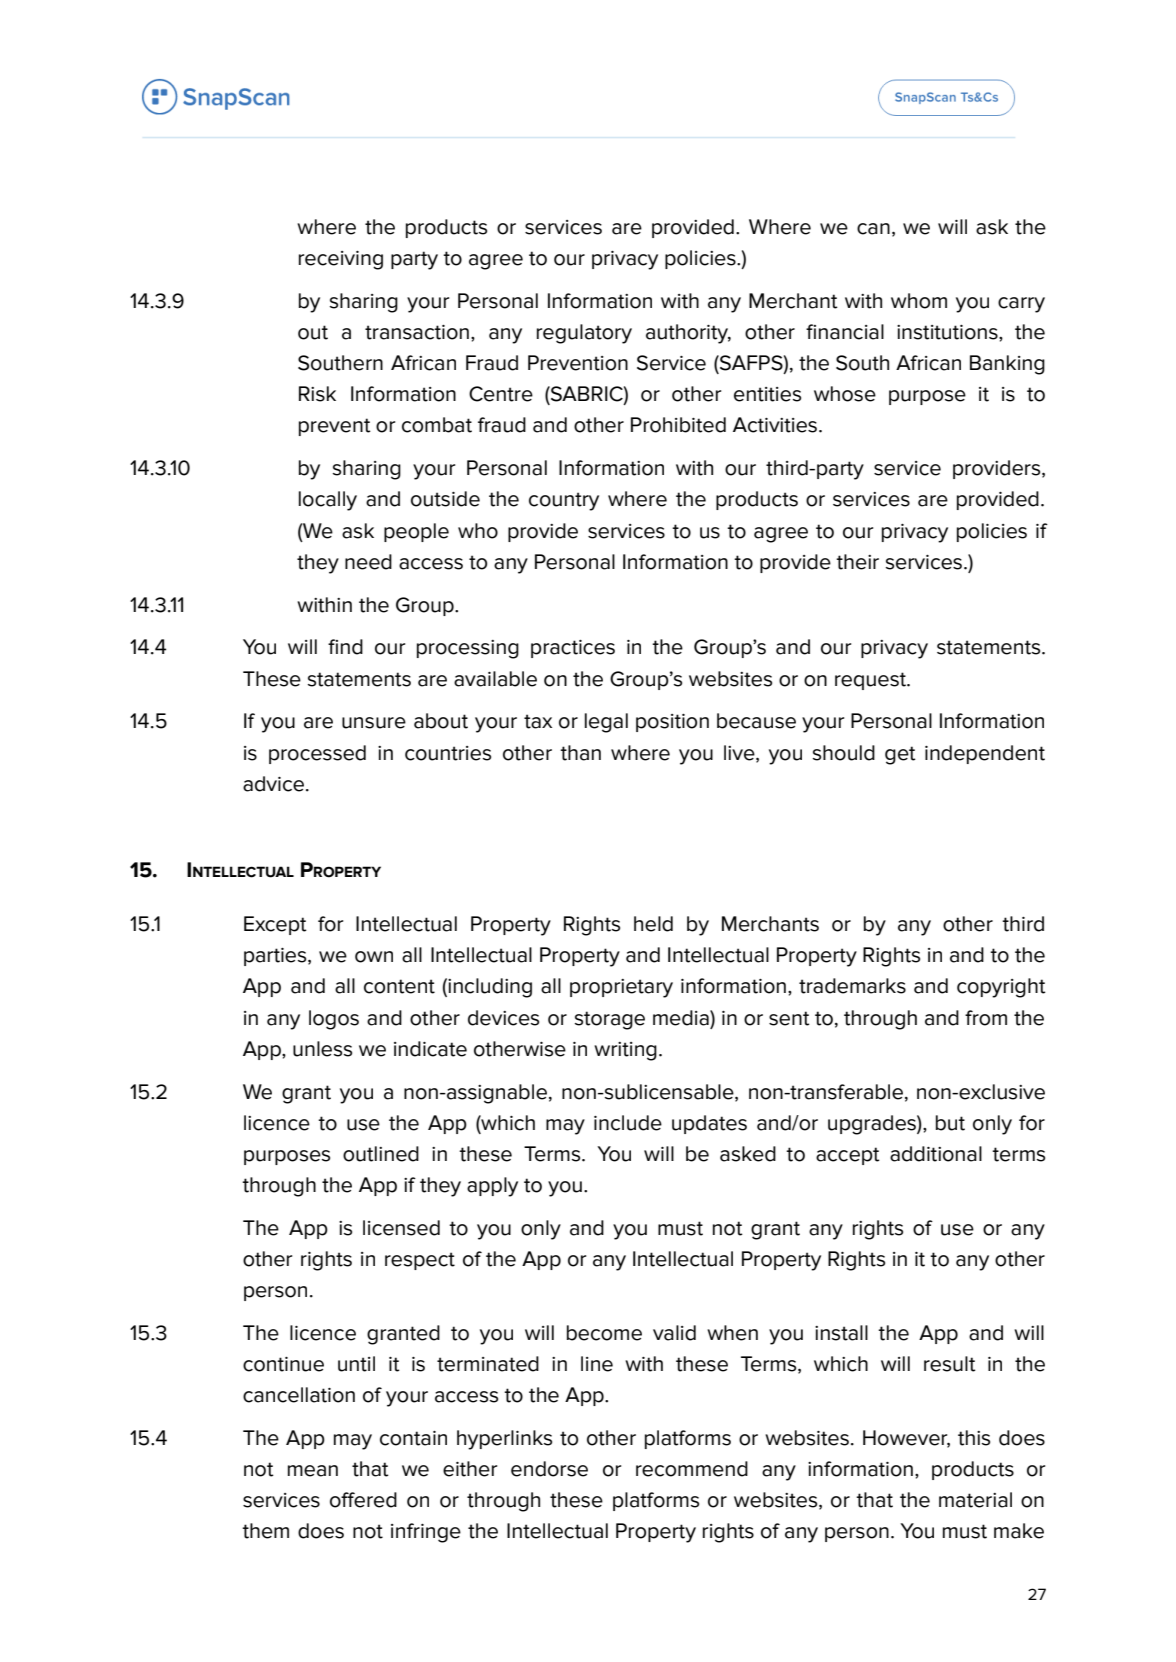  What do you see at coordinates (872, 681) in the document?
I see `request` at bounding box center [872, 681].
